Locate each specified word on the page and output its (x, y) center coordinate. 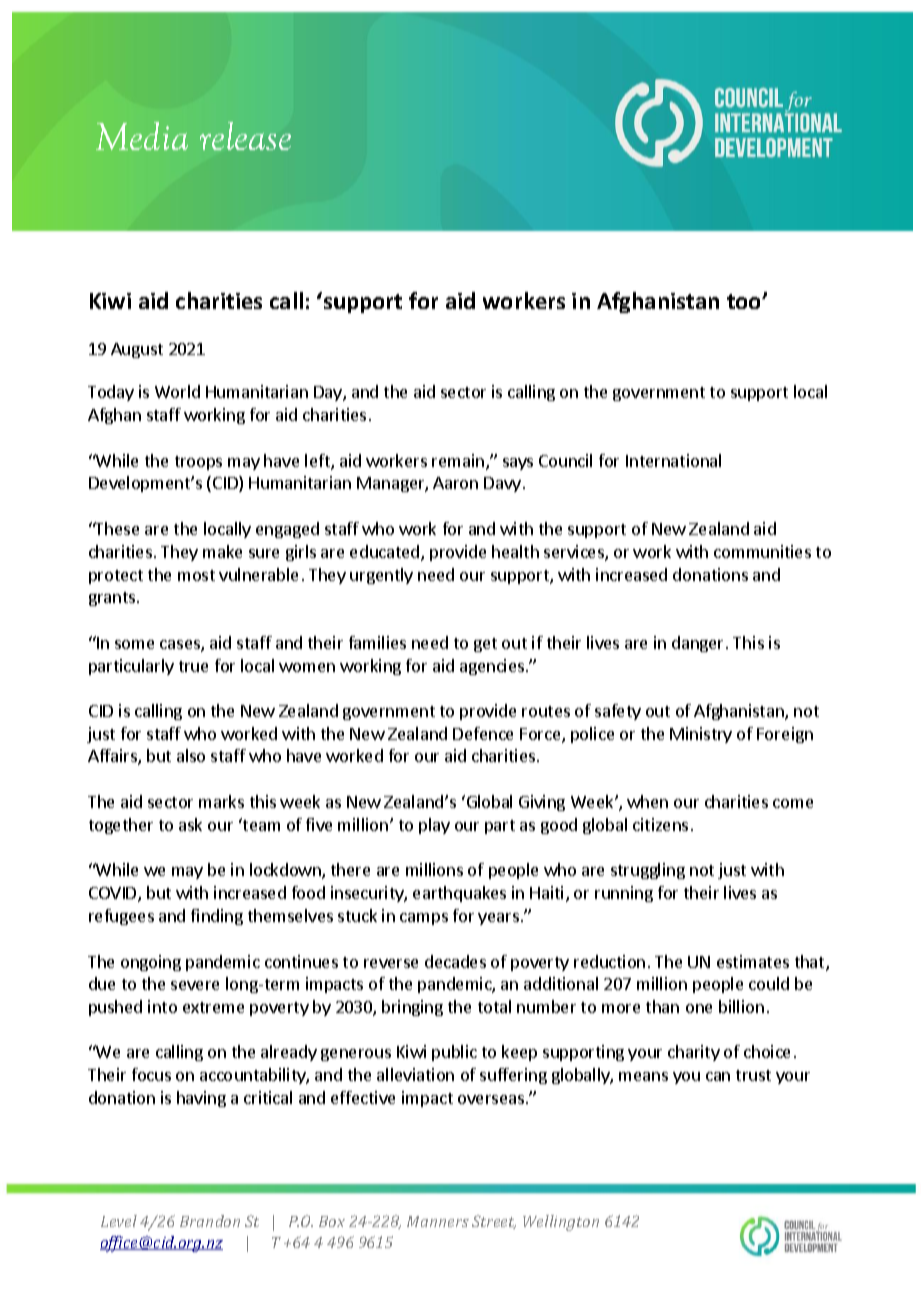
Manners (438, 1221)
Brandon (210, 1221)
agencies (493, 667)
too (745, 301)
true (193, 666)
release (245, 136)
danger (699, 644)
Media (142, 136)
